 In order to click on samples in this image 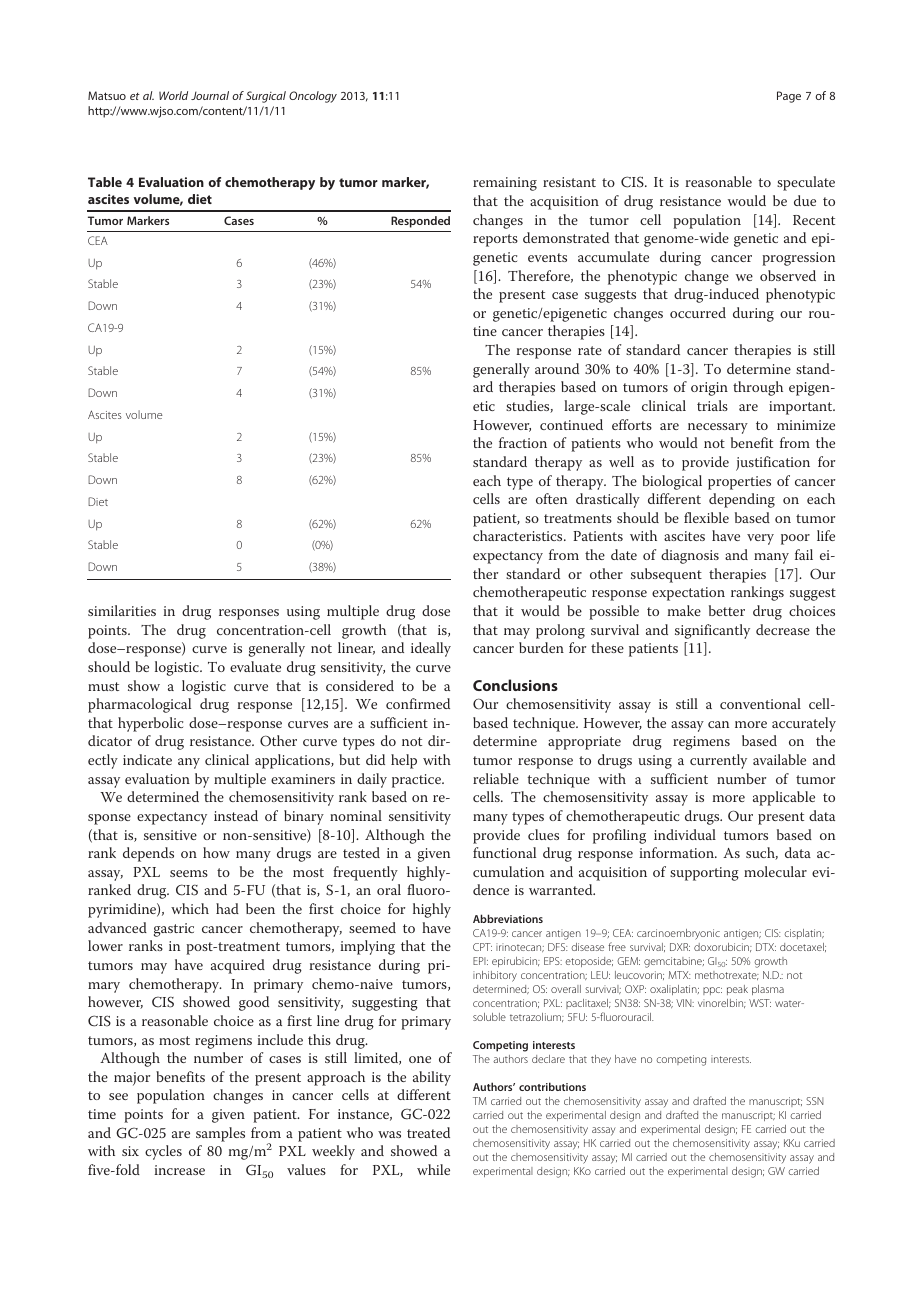, I will do `click(220, 1134)`.
